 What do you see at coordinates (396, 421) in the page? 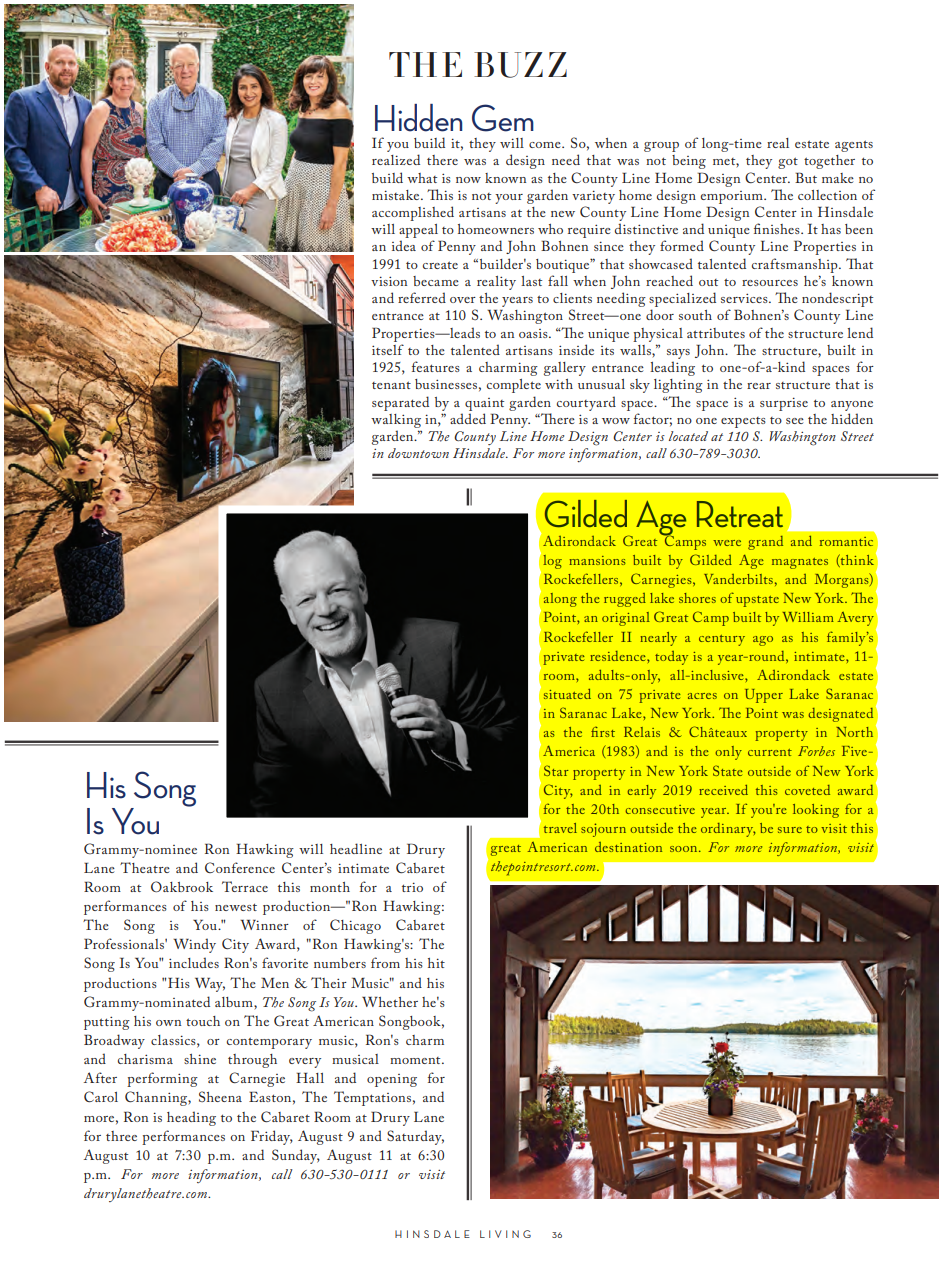
I see `walking` at bounding box center [396, 421].
